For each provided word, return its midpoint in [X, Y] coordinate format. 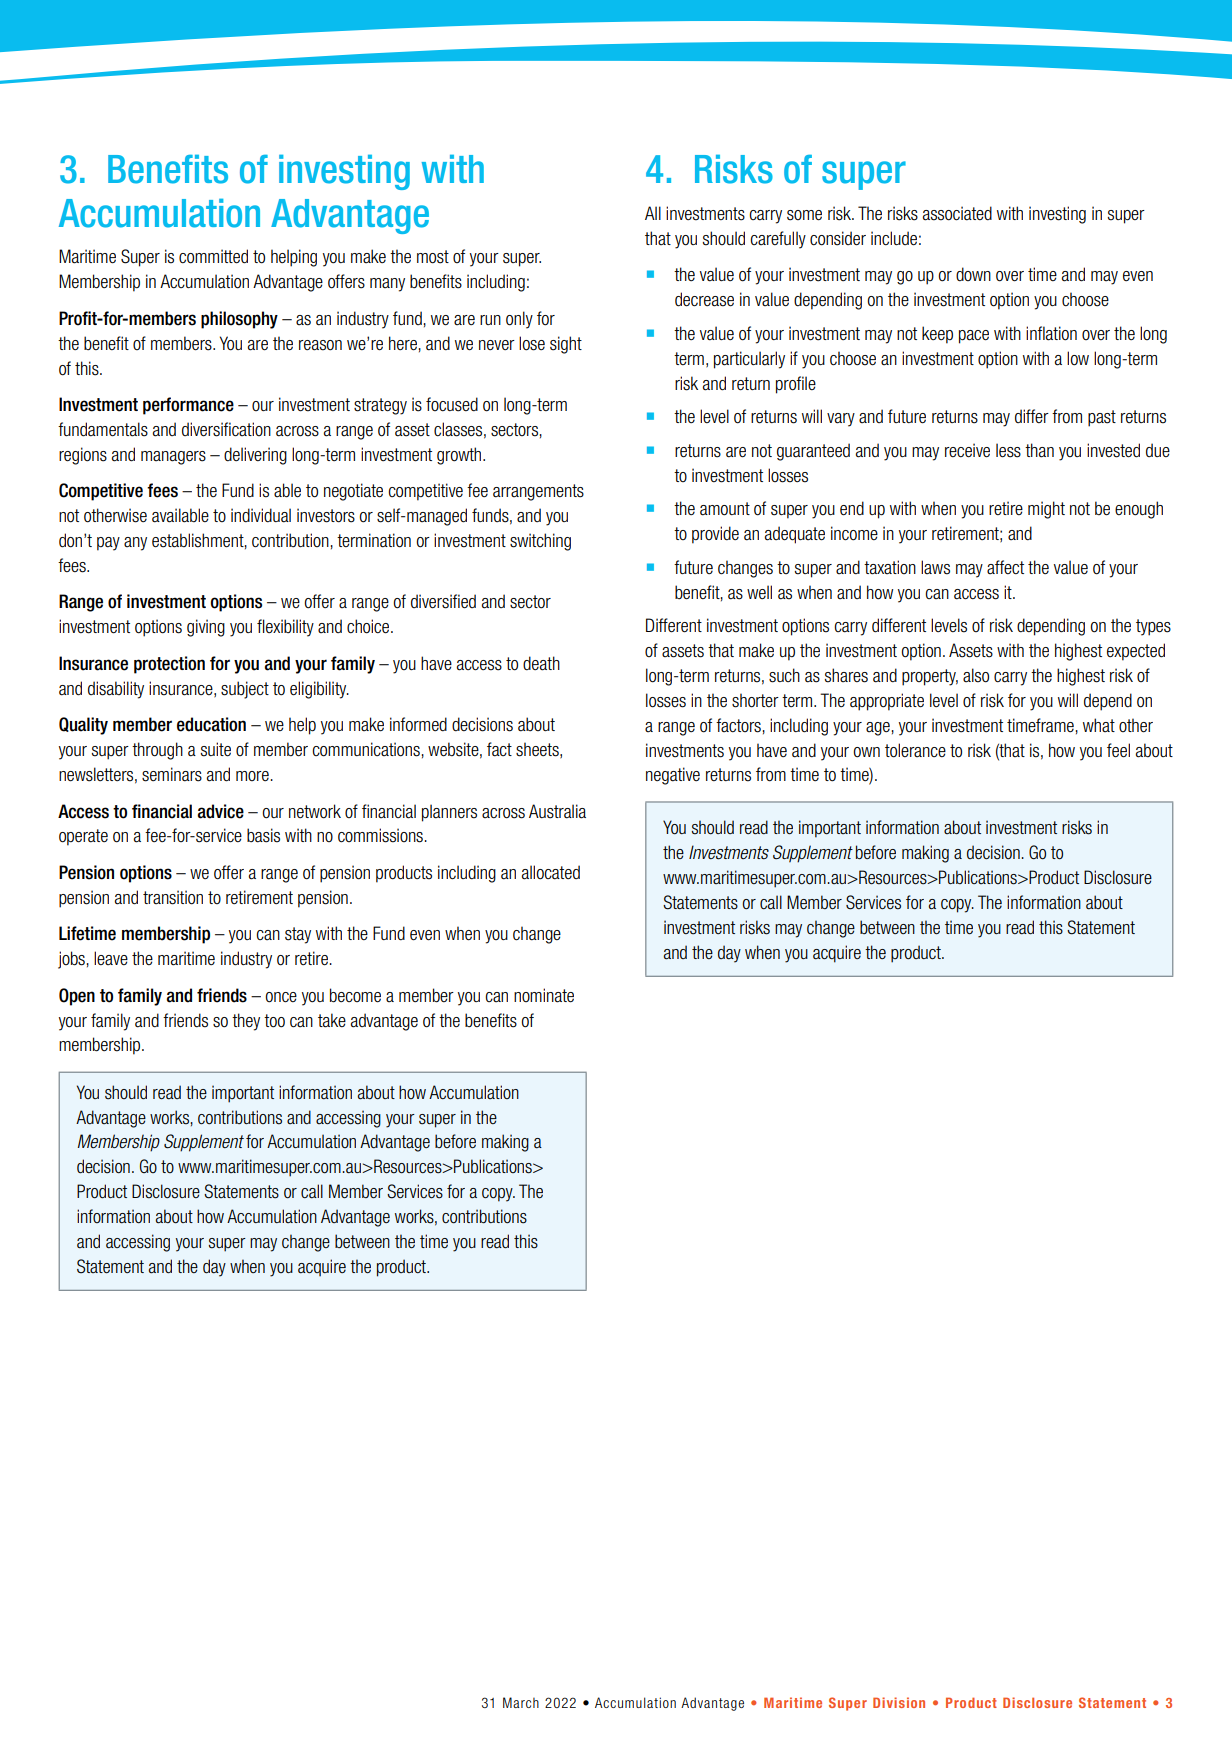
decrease [704, 299]
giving [206, 628]
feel [1118, 750]
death [541, 663]
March [521, 1702]
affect [1005, 567]
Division [899, 1702]
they [246, 1022]
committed [213, 256]
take [332, 1020]
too [274, 1021]
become [355, 995]
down [973, 274]
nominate [544, 995]
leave [111, 958]
